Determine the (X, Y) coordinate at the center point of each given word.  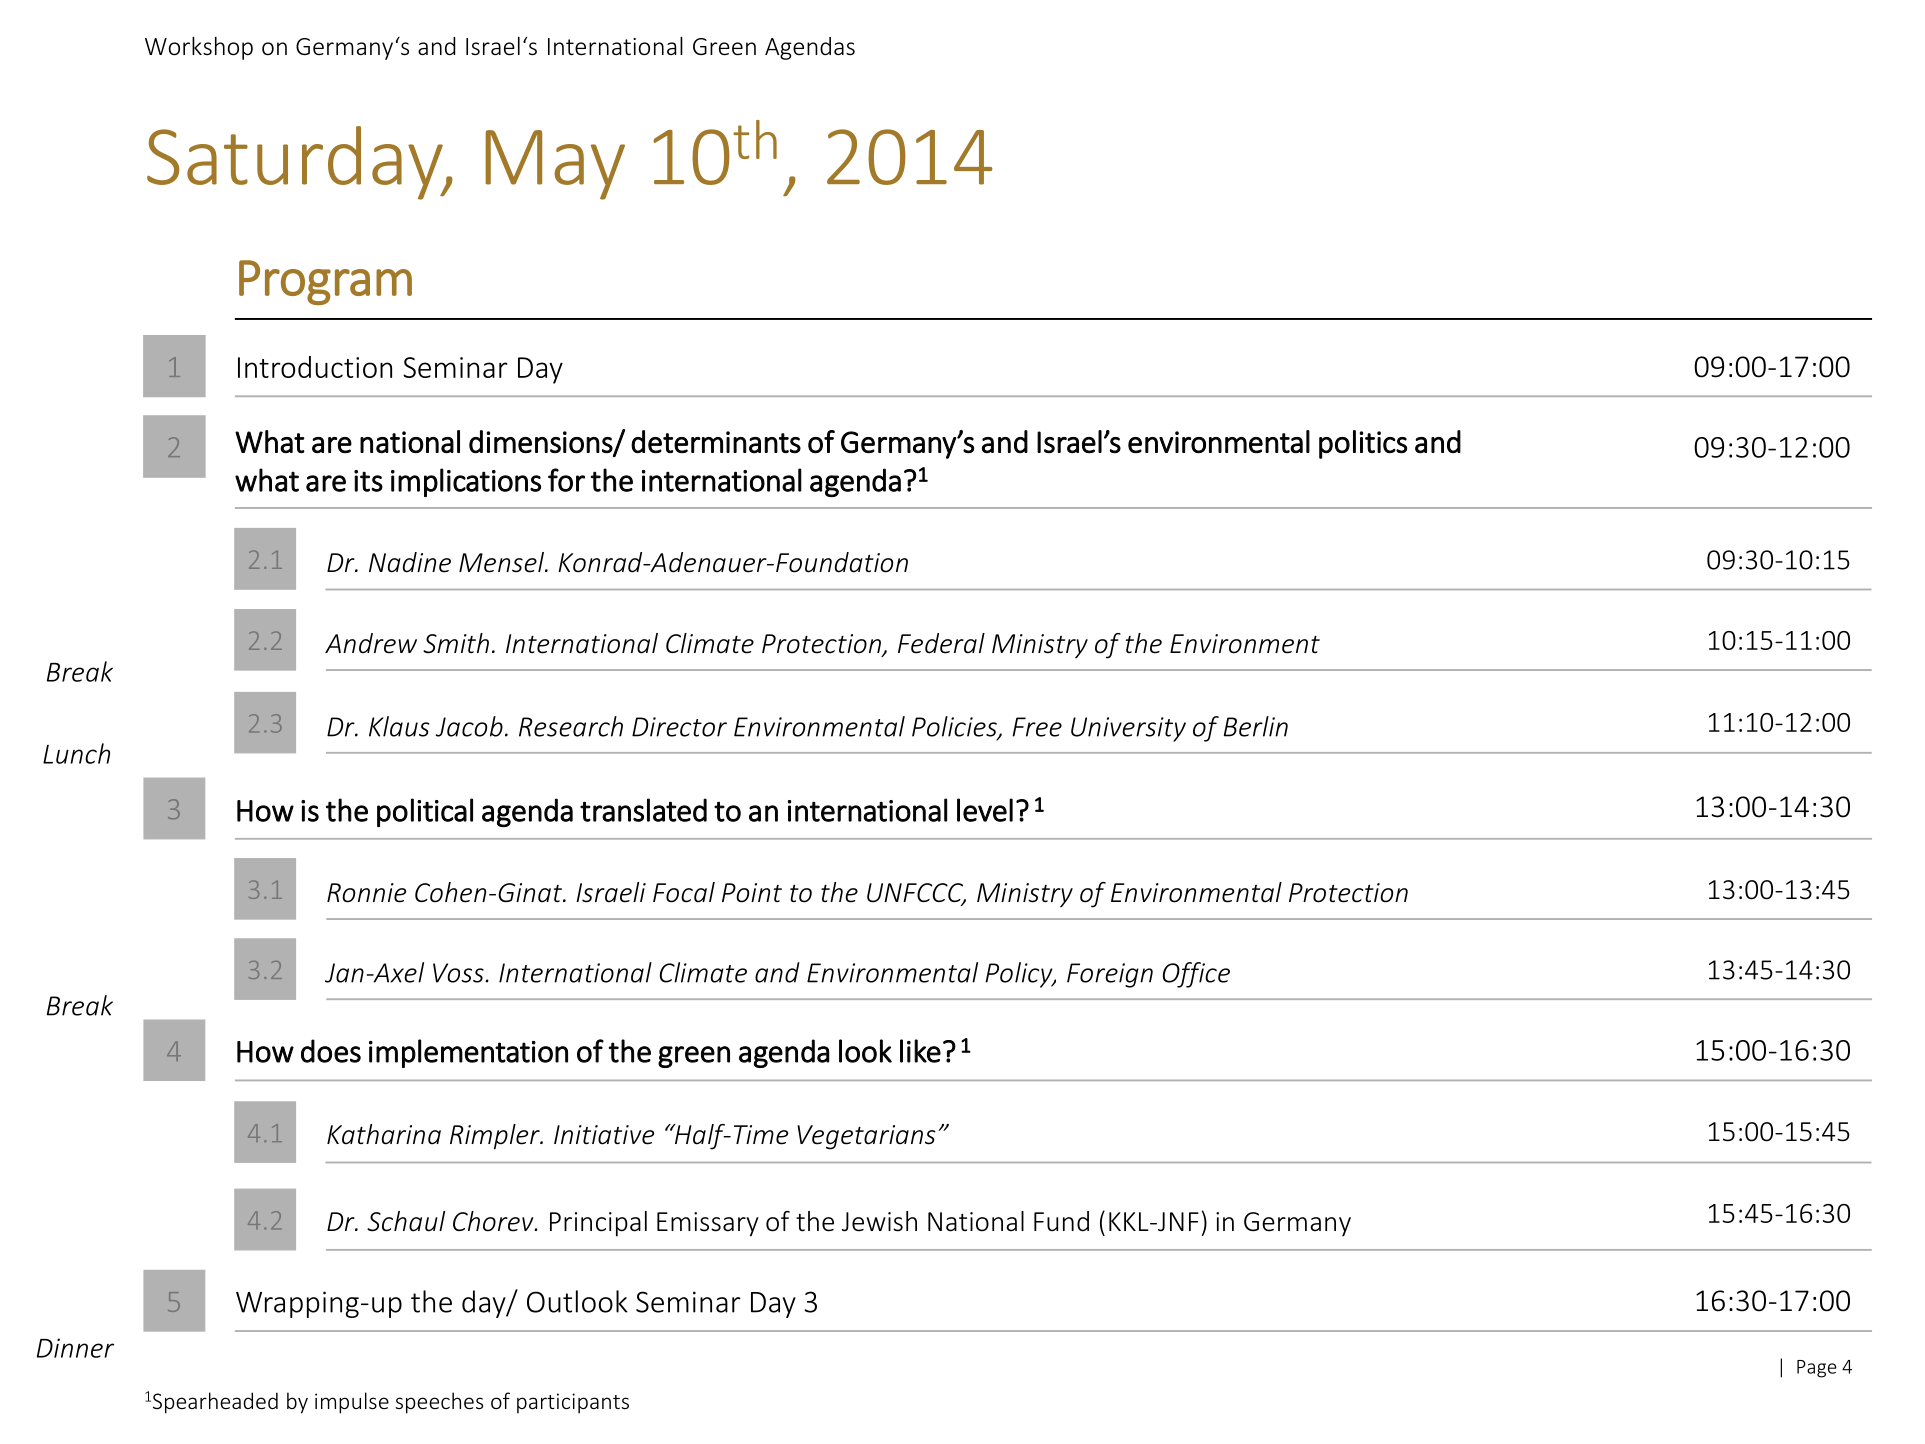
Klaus (399, 726)
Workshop (199, 48)
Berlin (1256, 726)
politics (1363, 444)
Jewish (879, 1221)
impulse (352, 1403)
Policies (955, 727)
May (555, 165)
